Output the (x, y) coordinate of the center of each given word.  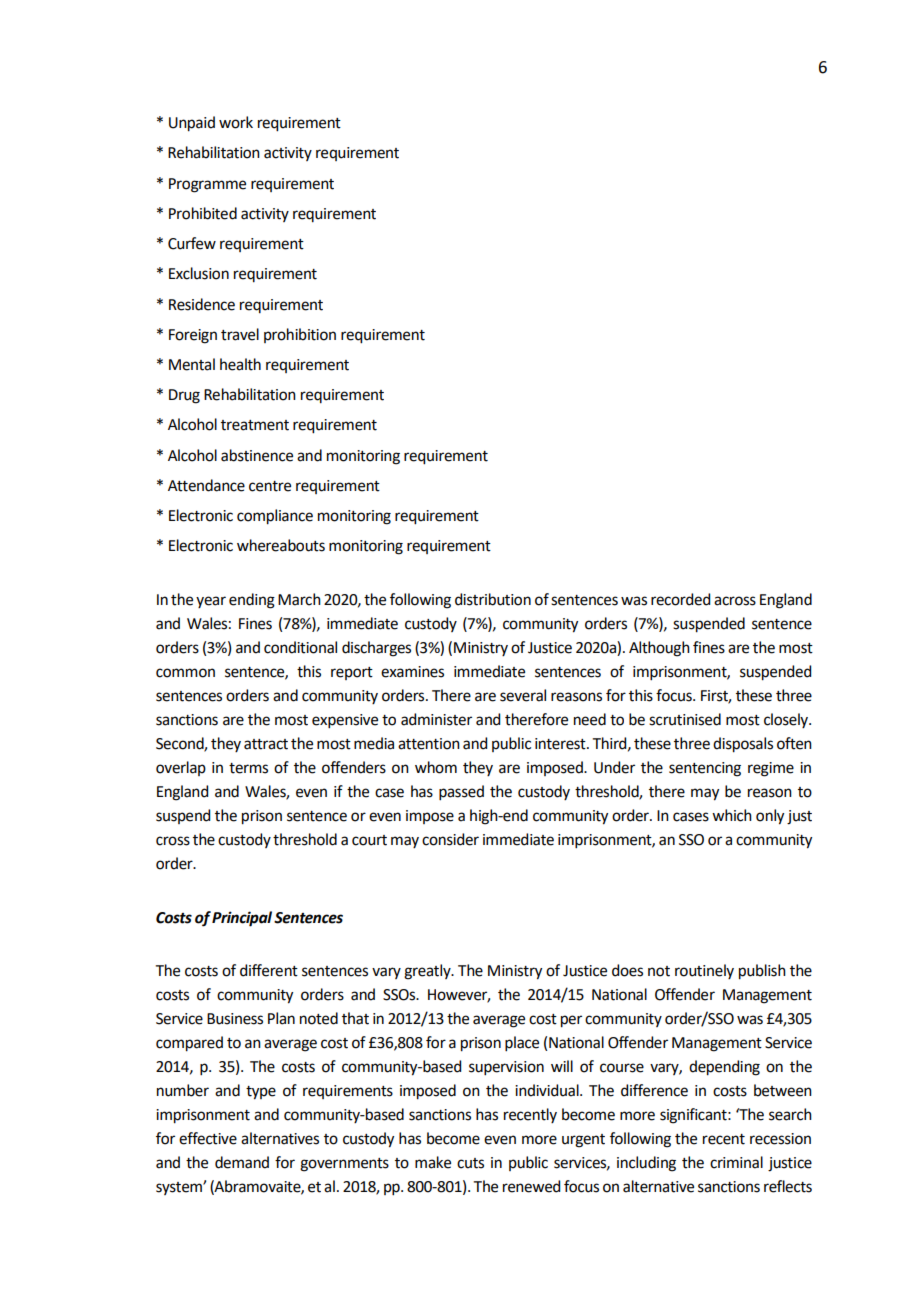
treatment (255, 425)
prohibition (300, 335)
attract (266, 744)
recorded (680, 599)
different (269, 970)
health (240, 364)
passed (461, 792)
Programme (207, 185)
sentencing (705, 769)
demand (242, 1162)
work (236, 122)
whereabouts (281, 545)
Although (659, 649)
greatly (428, 972)
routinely (704, 971)
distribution (493, 599)
